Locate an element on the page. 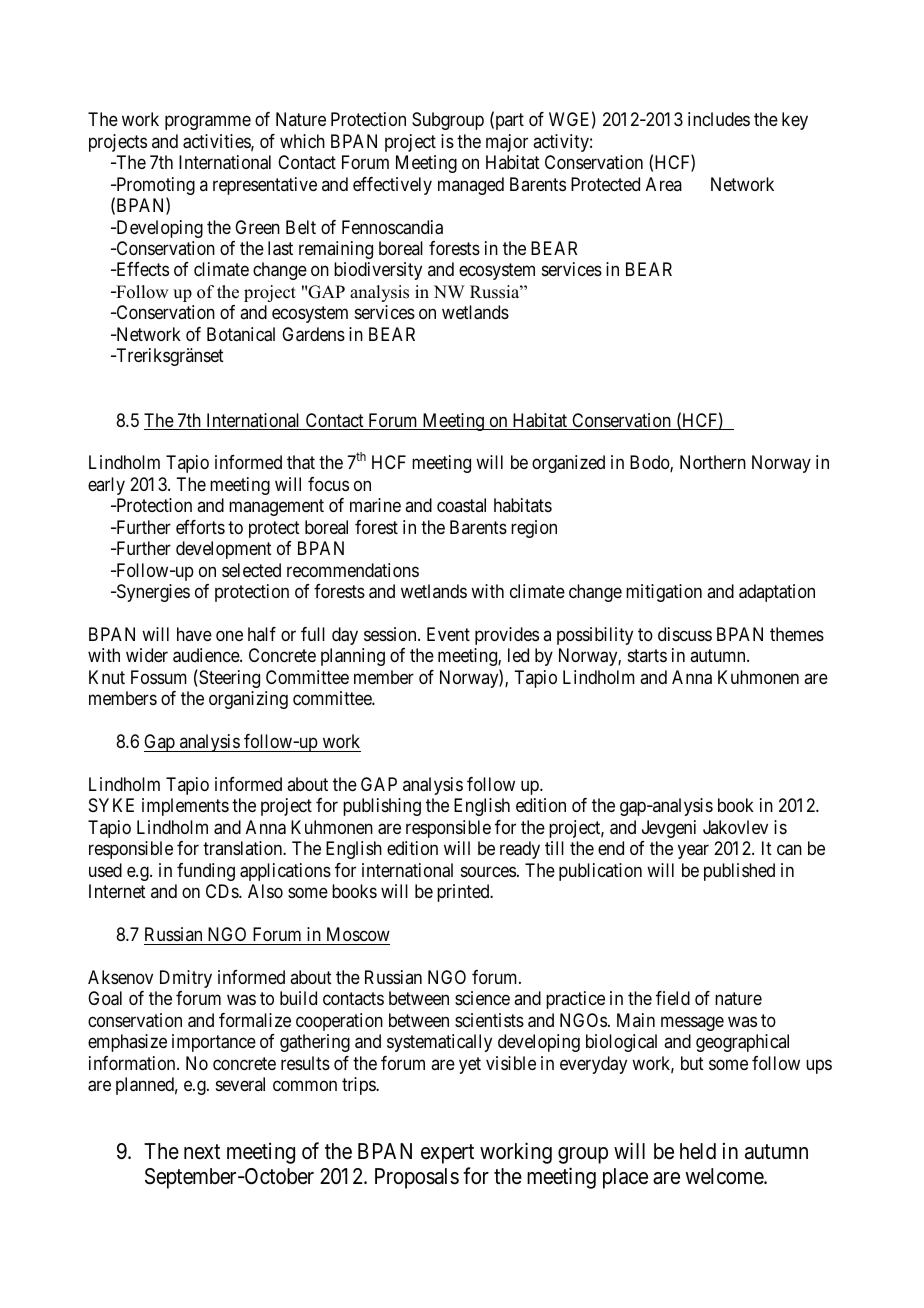 The width and height of the page is (924, 1308). programme is located at coordinates (208, 123).
